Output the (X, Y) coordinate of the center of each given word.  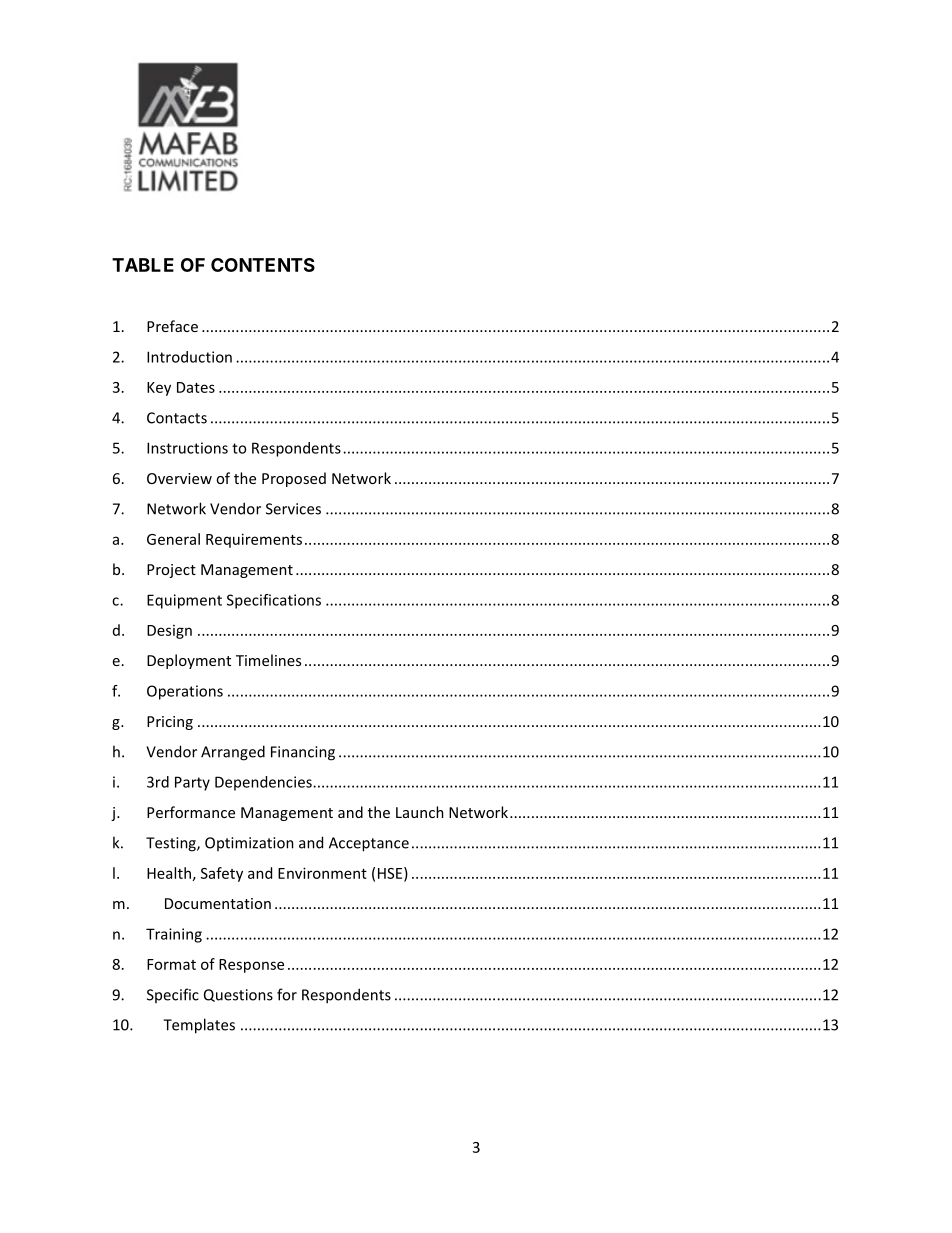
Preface (172, 326)
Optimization (249, 844)
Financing (303, 753)
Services (293, 509)
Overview (179, 478)
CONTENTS (263, 265)
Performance (191, 812)
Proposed (294, 479)
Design (169, 632)
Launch (420, 812)
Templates (199, 1026)
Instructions (187, 448)
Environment (322, 873)
